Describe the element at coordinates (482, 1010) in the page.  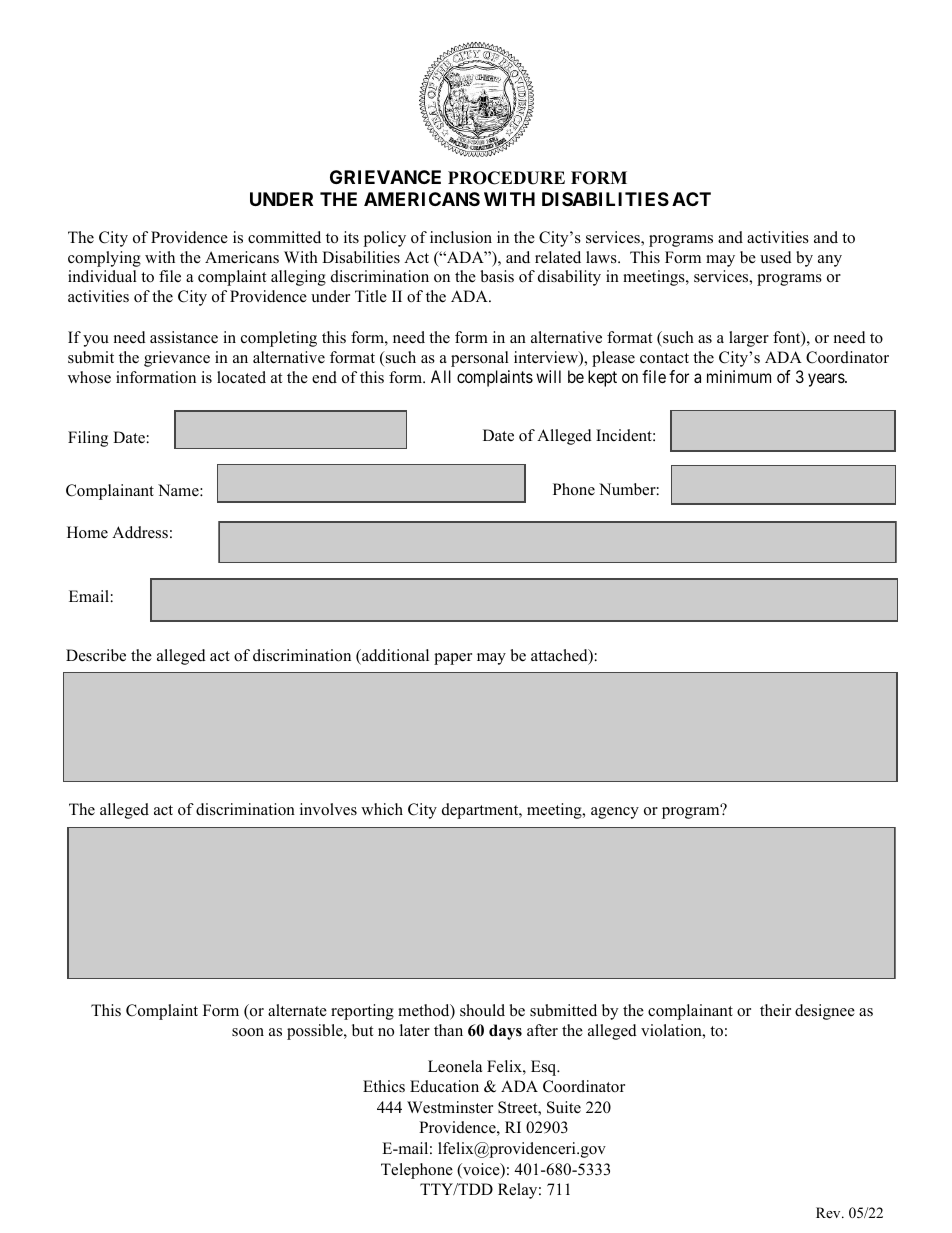
I see `should` at that location.
